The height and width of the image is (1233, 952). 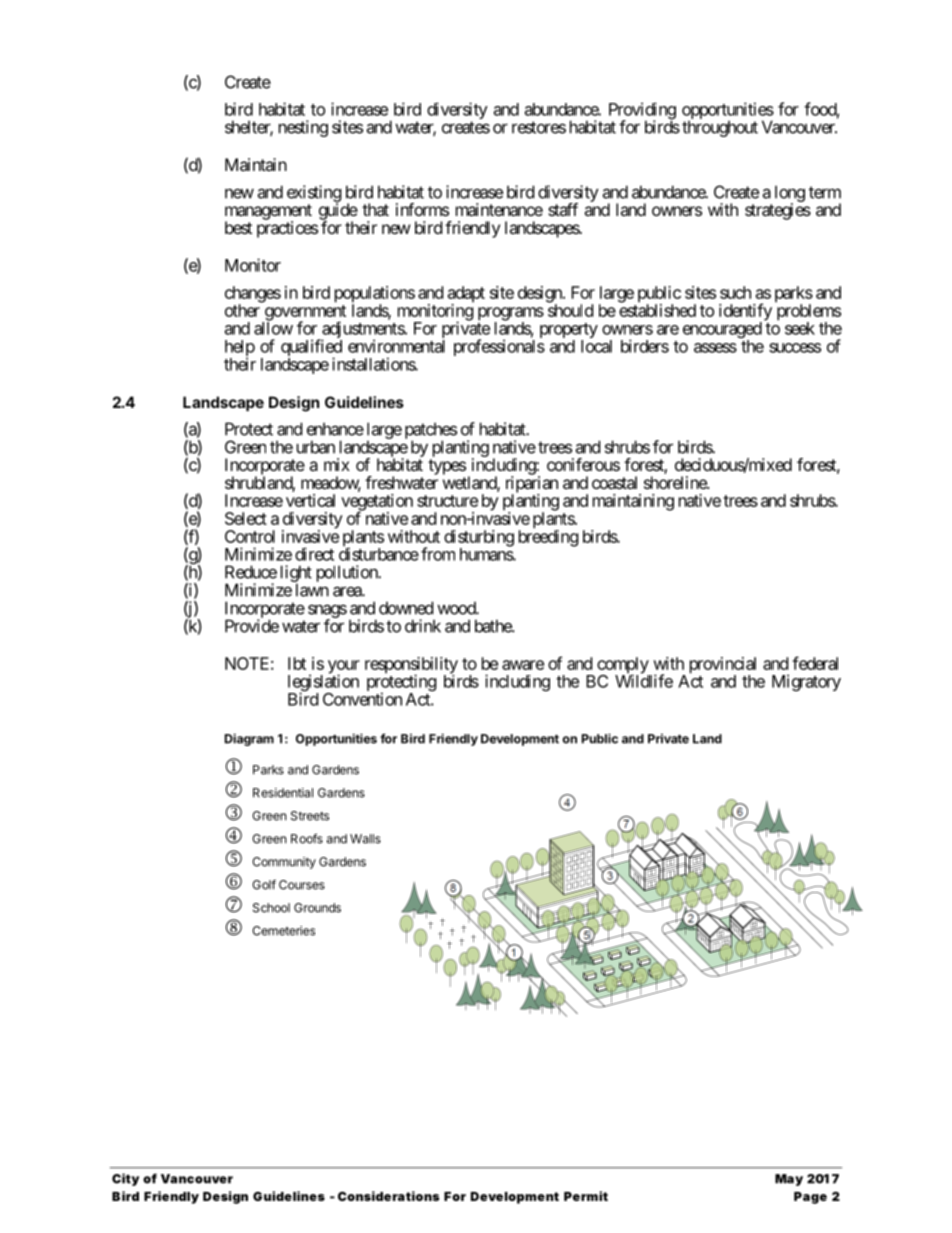 I want to click on throughout, so click(x=720, y=128).
